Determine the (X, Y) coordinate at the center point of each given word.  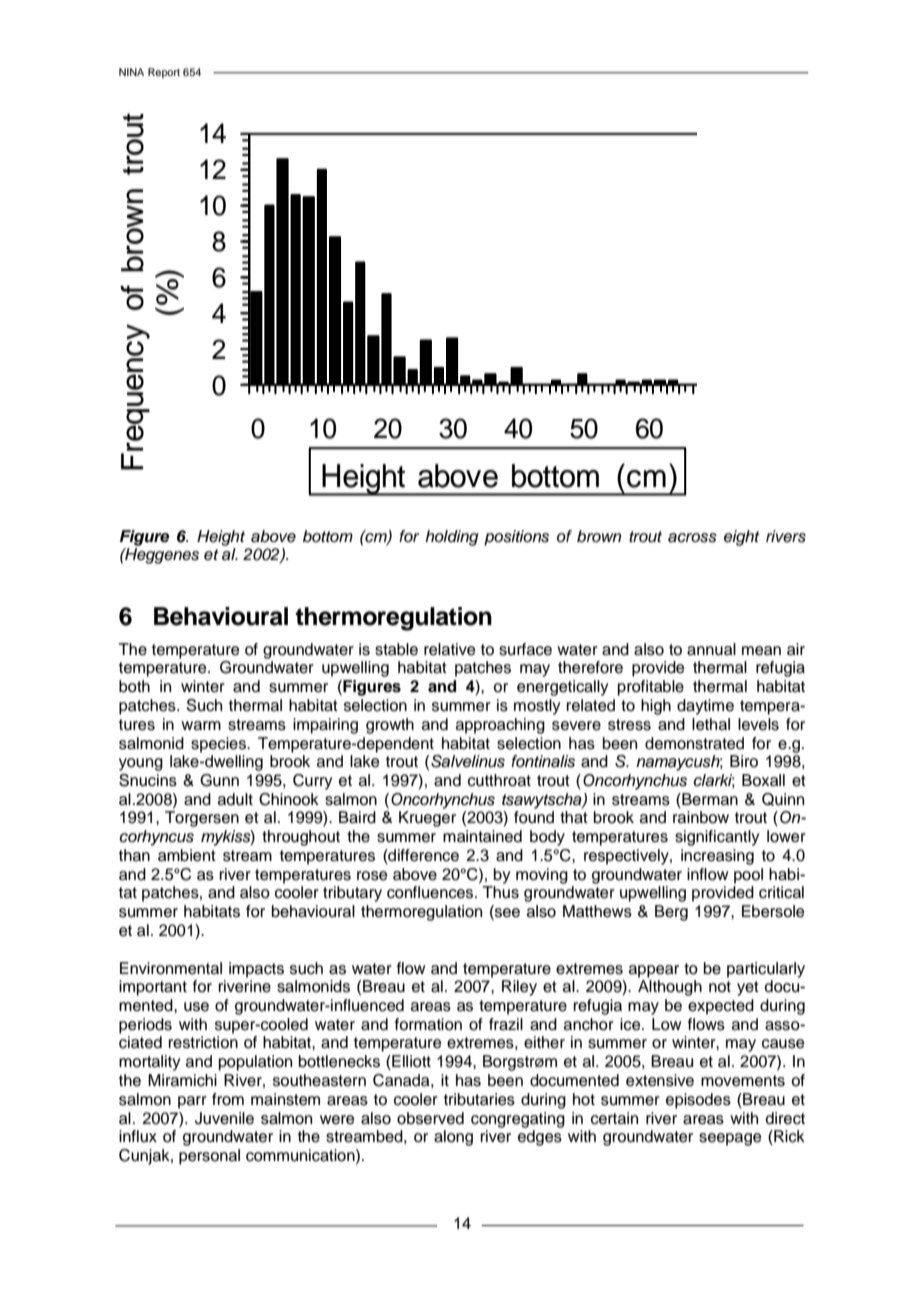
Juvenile (224, 1118)
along (453, 1138)
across (692, 538)
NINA (131, 72)
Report (164, 73)
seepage (730, 1139)
